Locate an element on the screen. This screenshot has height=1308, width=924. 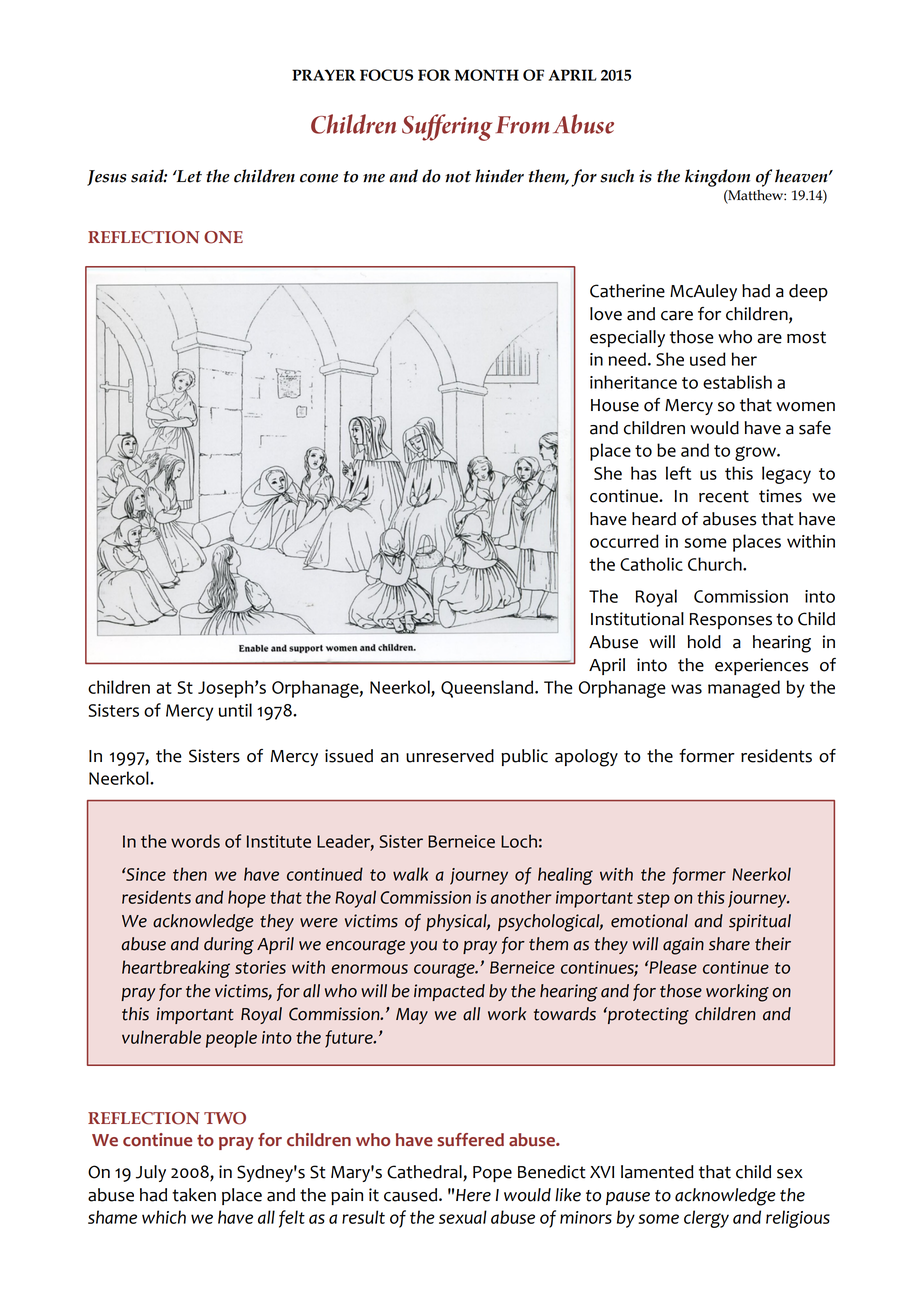
ONE is located at coordinates (223, 237).
